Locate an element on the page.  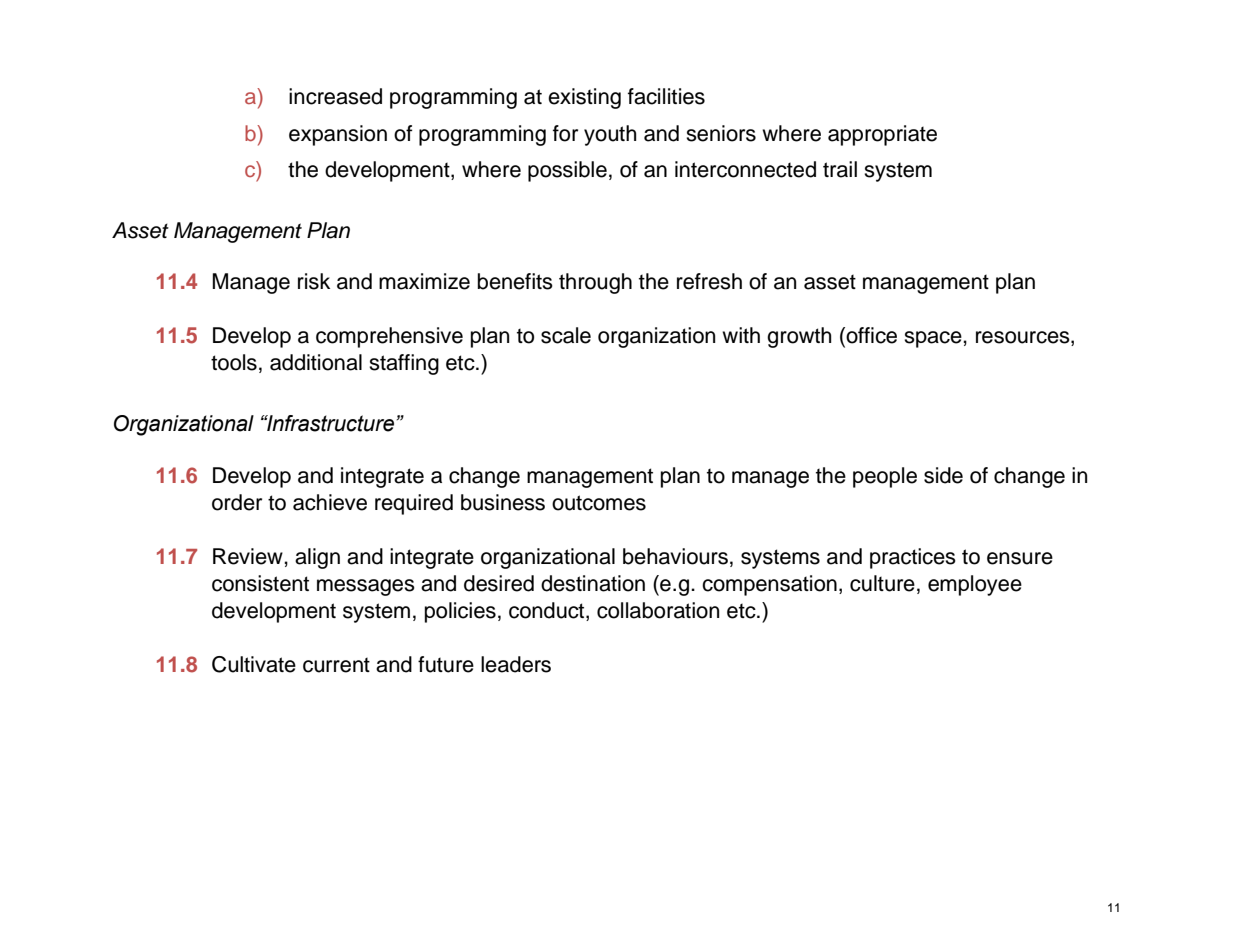
facilities is located at coordinates (666, 96).
